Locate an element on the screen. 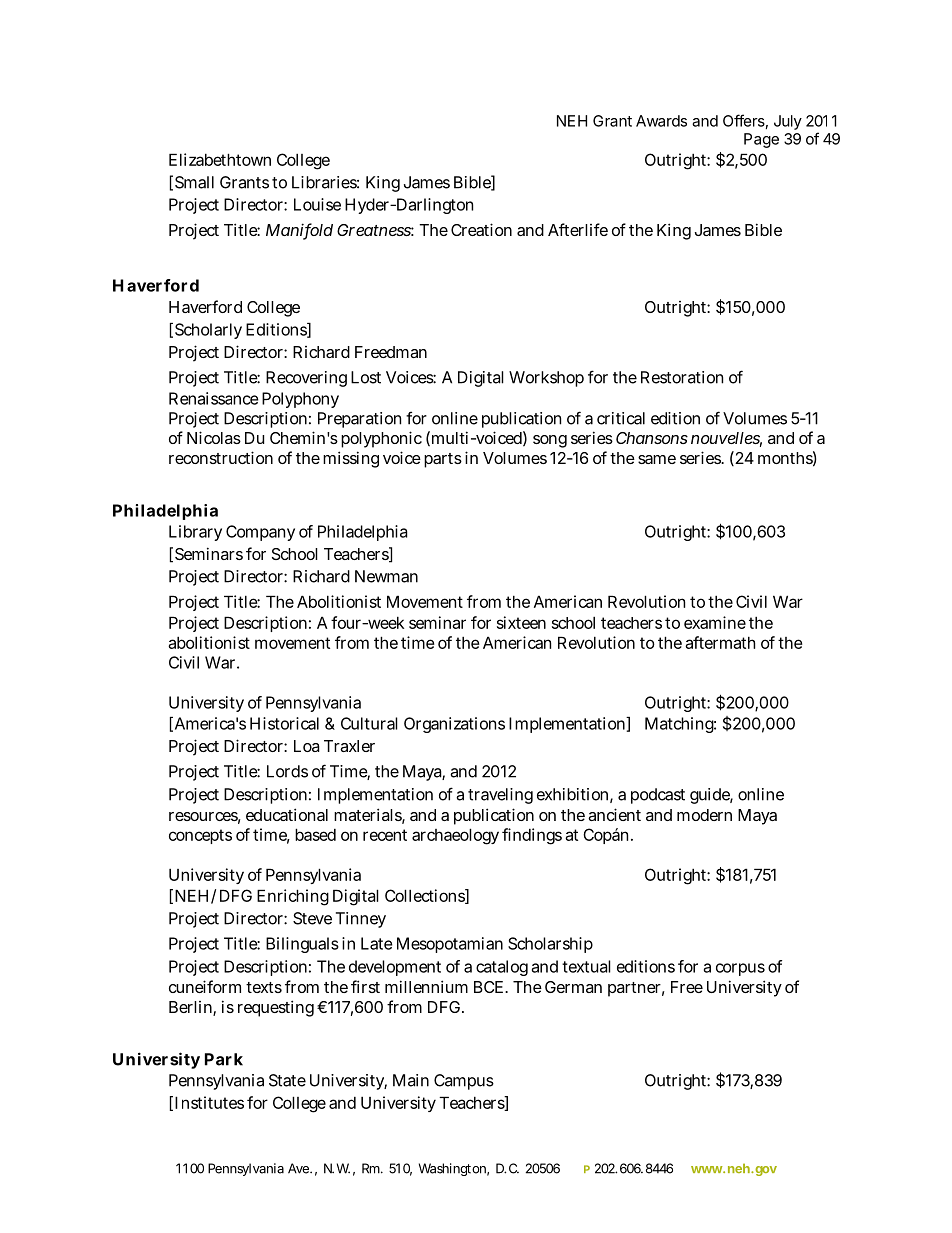 The height and width of the screenshot is (1233, 952). examine is located at coordinates (715, 622).
